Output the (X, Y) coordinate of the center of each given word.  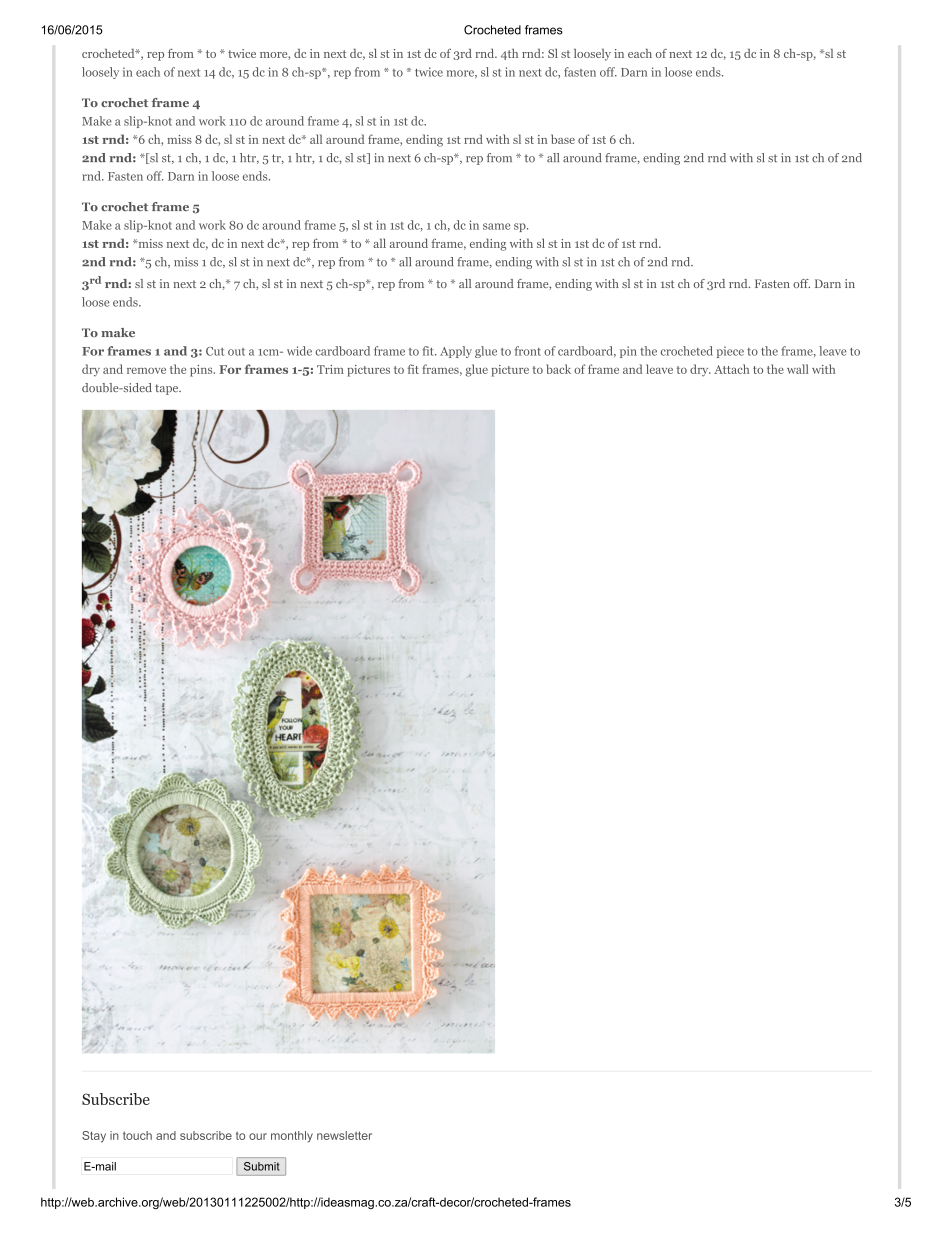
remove (146, 370)
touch (137, 1135)
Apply (456, 352)
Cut (215, 351)
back (558, 369)
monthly (292, 1137)
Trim (330, 369)
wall (798, 369)
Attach (731, 369)
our (258, 1136)
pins (202, 371)
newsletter (344, 1135)
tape (168, 389)
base (563, 139)
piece (730, 352)
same (496, 226)
